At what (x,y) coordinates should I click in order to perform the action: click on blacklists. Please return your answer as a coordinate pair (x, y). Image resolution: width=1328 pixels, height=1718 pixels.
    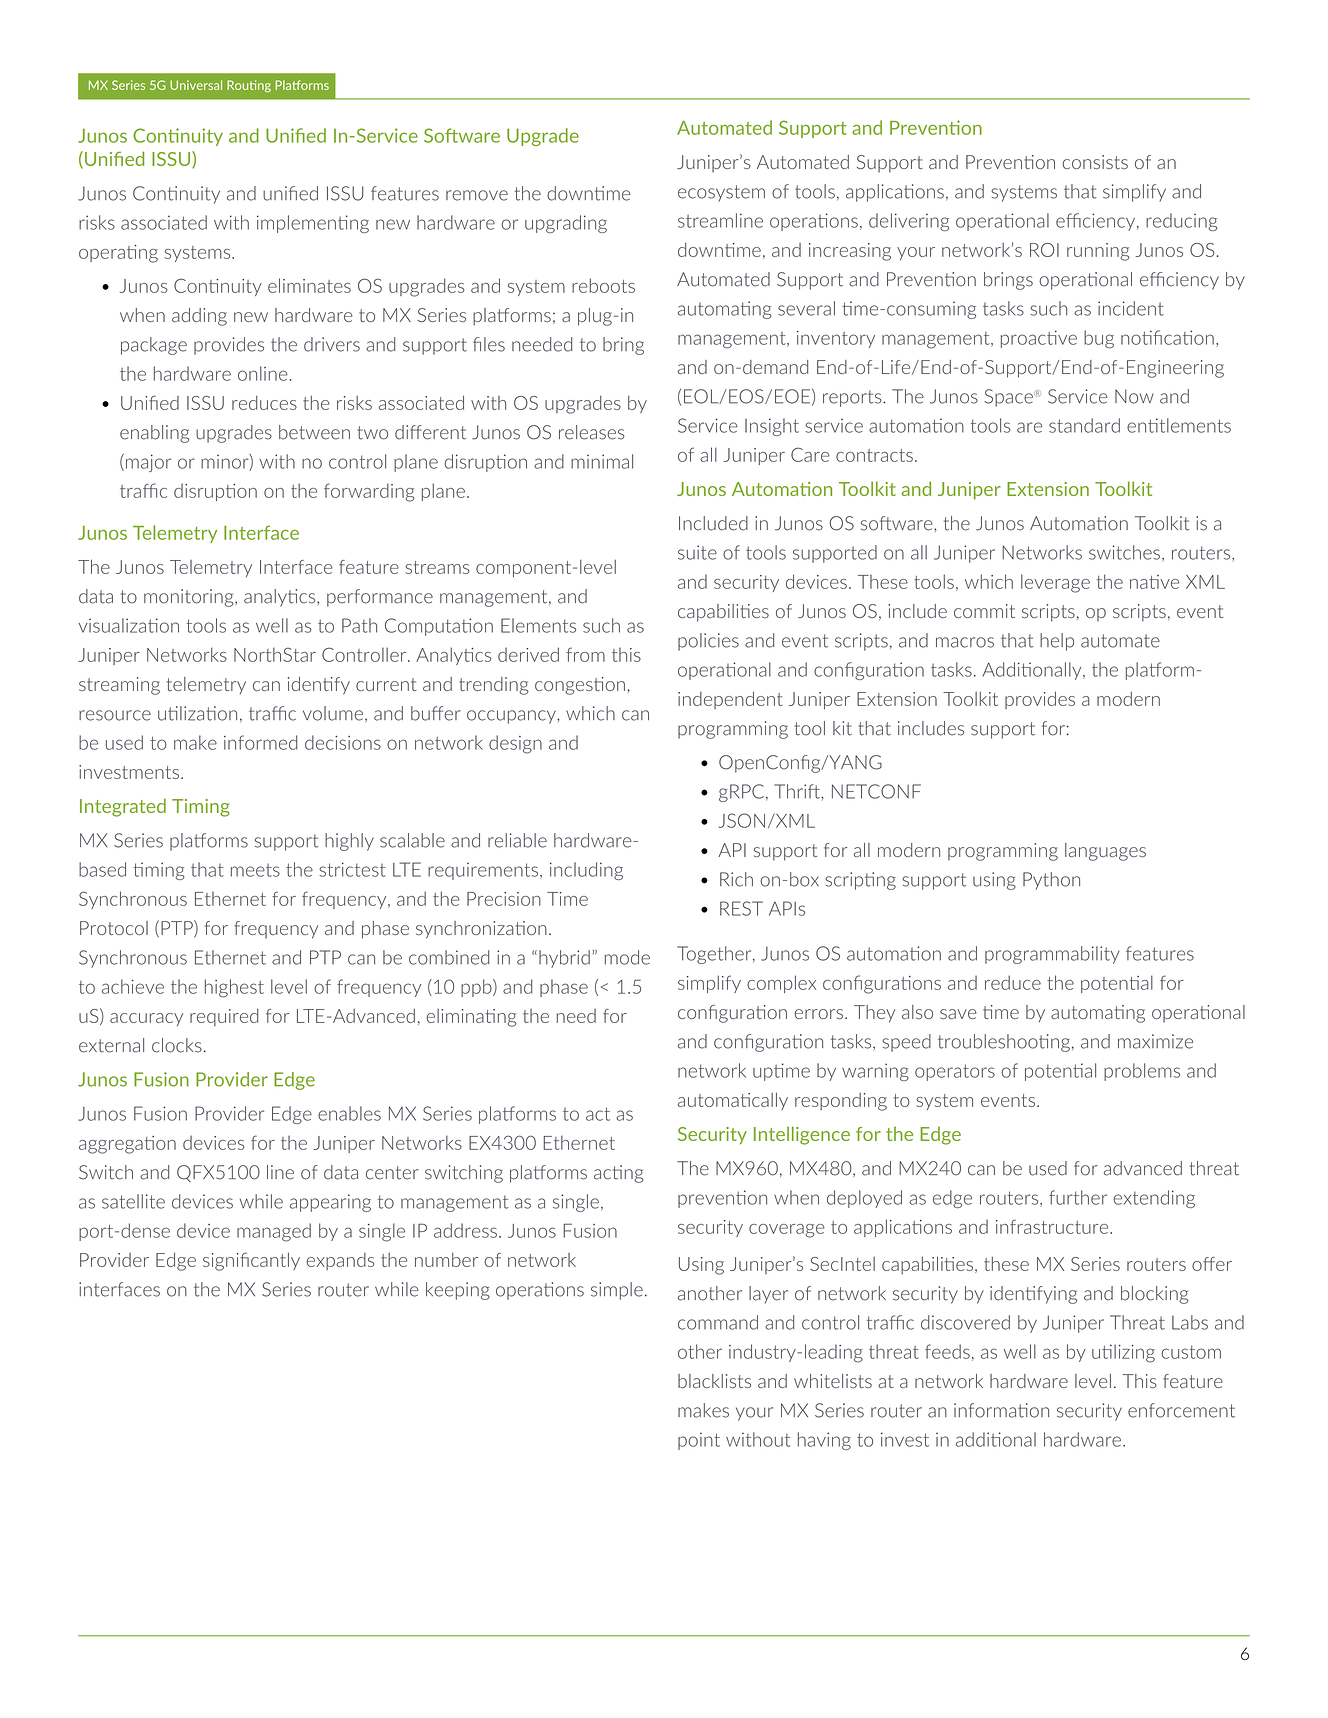
    Looking at the image, I should click on (714, 1381).
